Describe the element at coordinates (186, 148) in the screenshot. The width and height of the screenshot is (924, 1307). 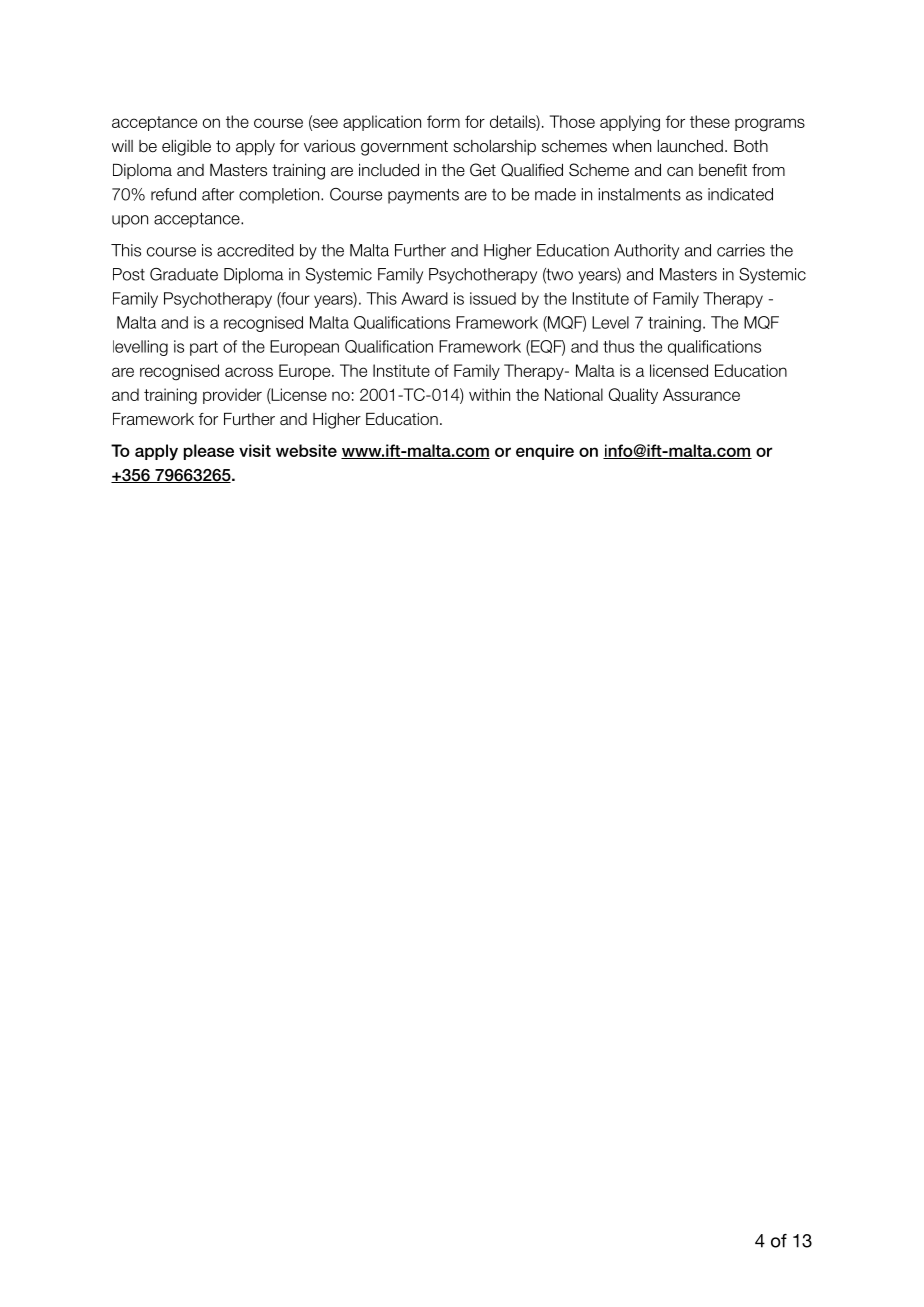
I see `eligible` at that location.
